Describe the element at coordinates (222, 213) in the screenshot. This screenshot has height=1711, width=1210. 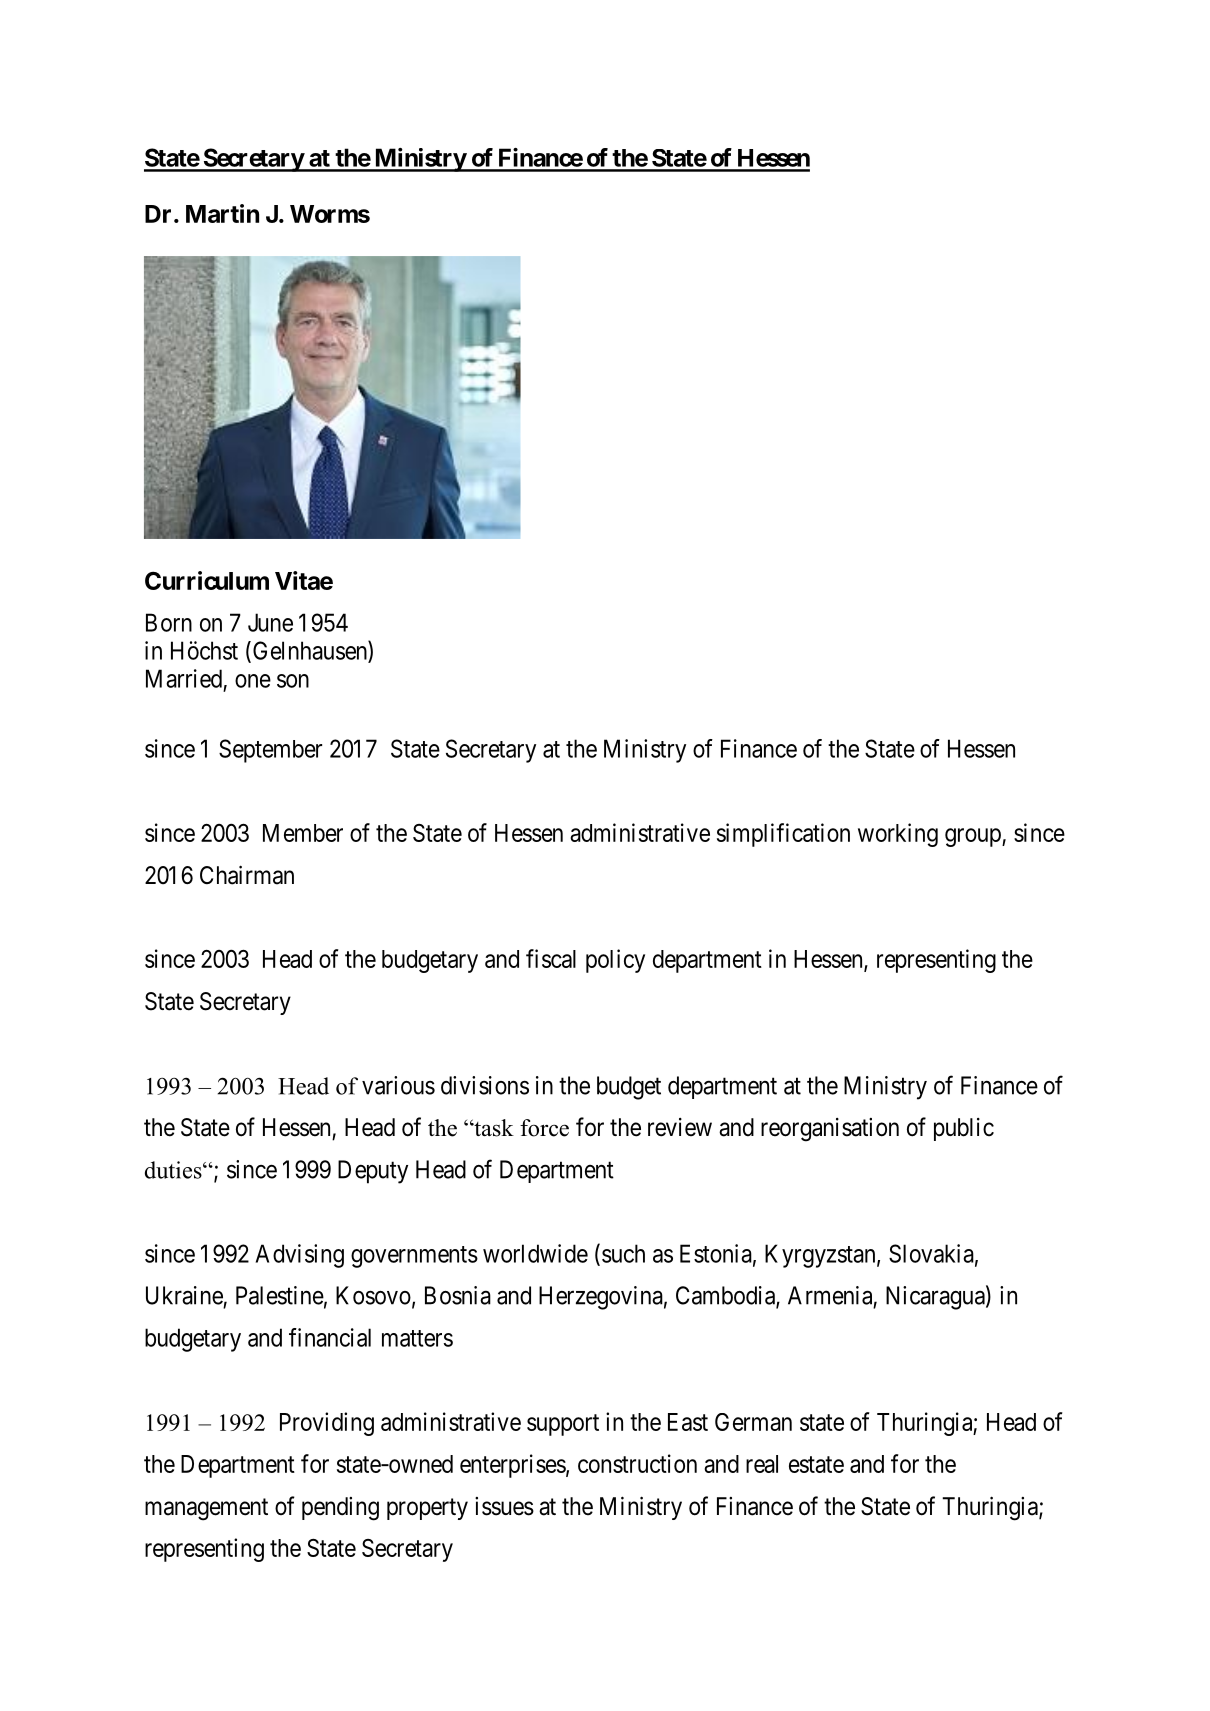
I see `Martin` at that location.
